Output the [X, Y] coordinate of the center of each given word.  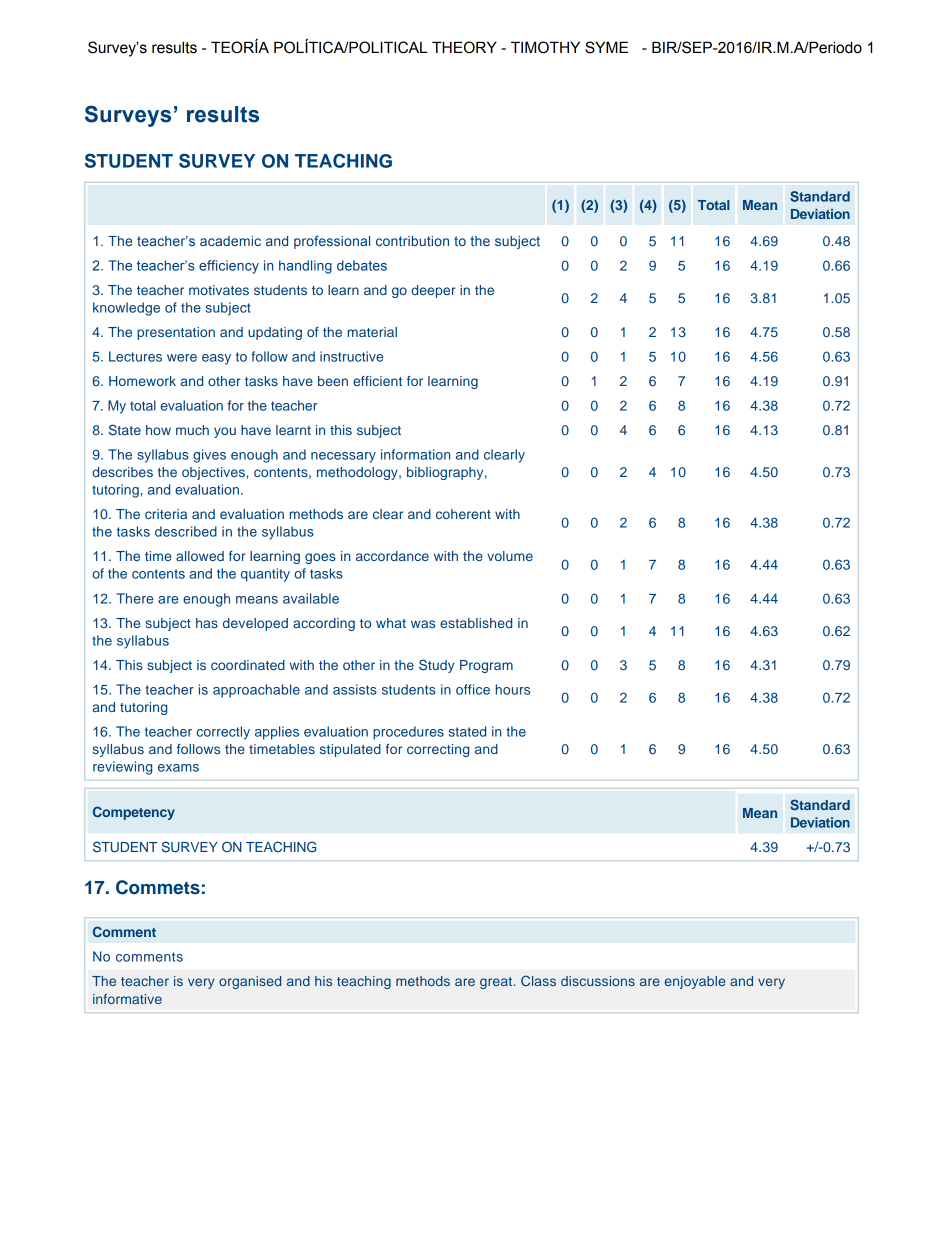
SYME [606, 47]
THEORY [464, 47]
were [182, 358]
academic [230, 241]
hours [513, 689]
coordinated [248, 665]
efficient [377, 381]
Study [437, 666]
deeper [433, 291]
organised [250, 982]
